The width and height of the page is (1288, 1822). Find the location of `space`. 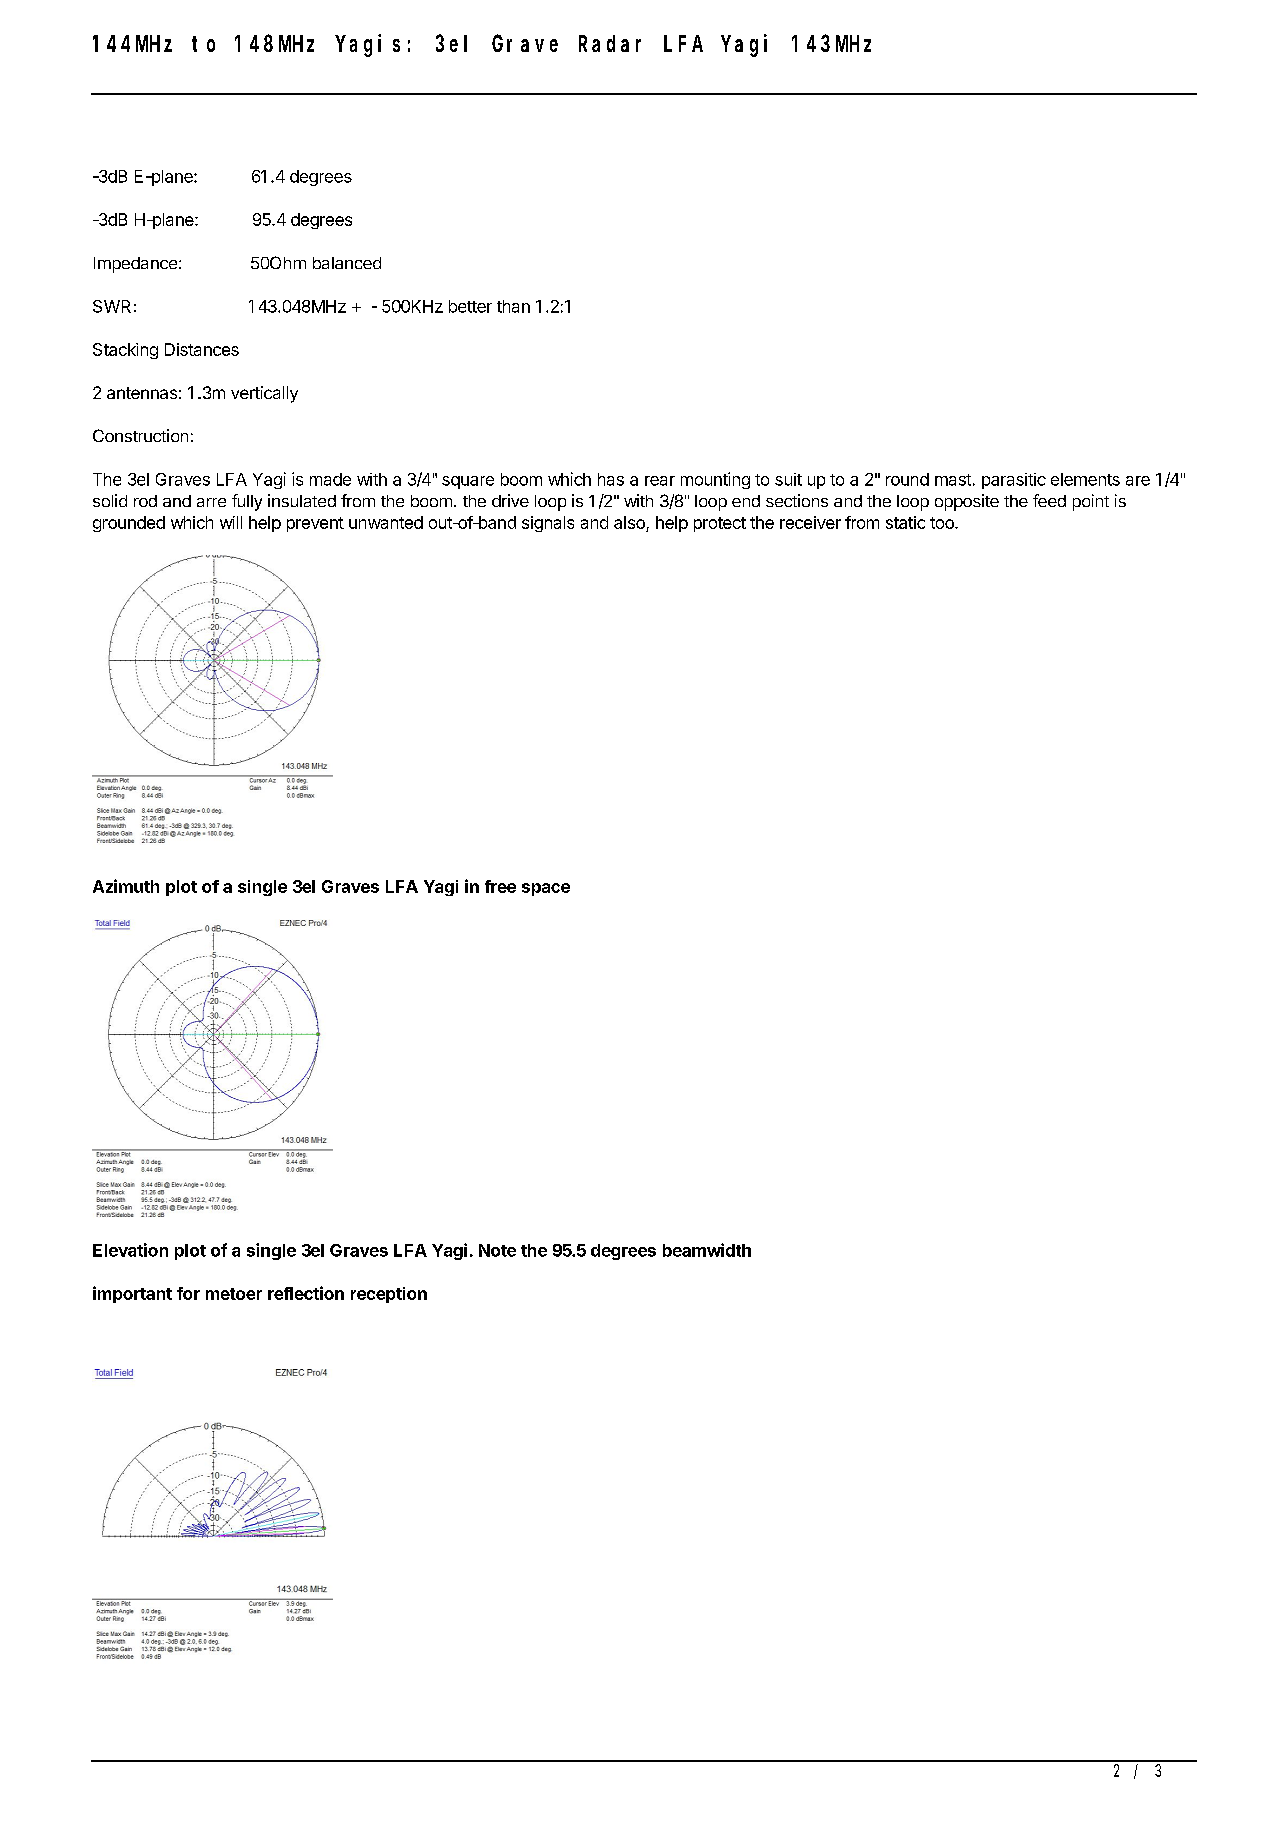

space is located at coordinates (546, 889).
